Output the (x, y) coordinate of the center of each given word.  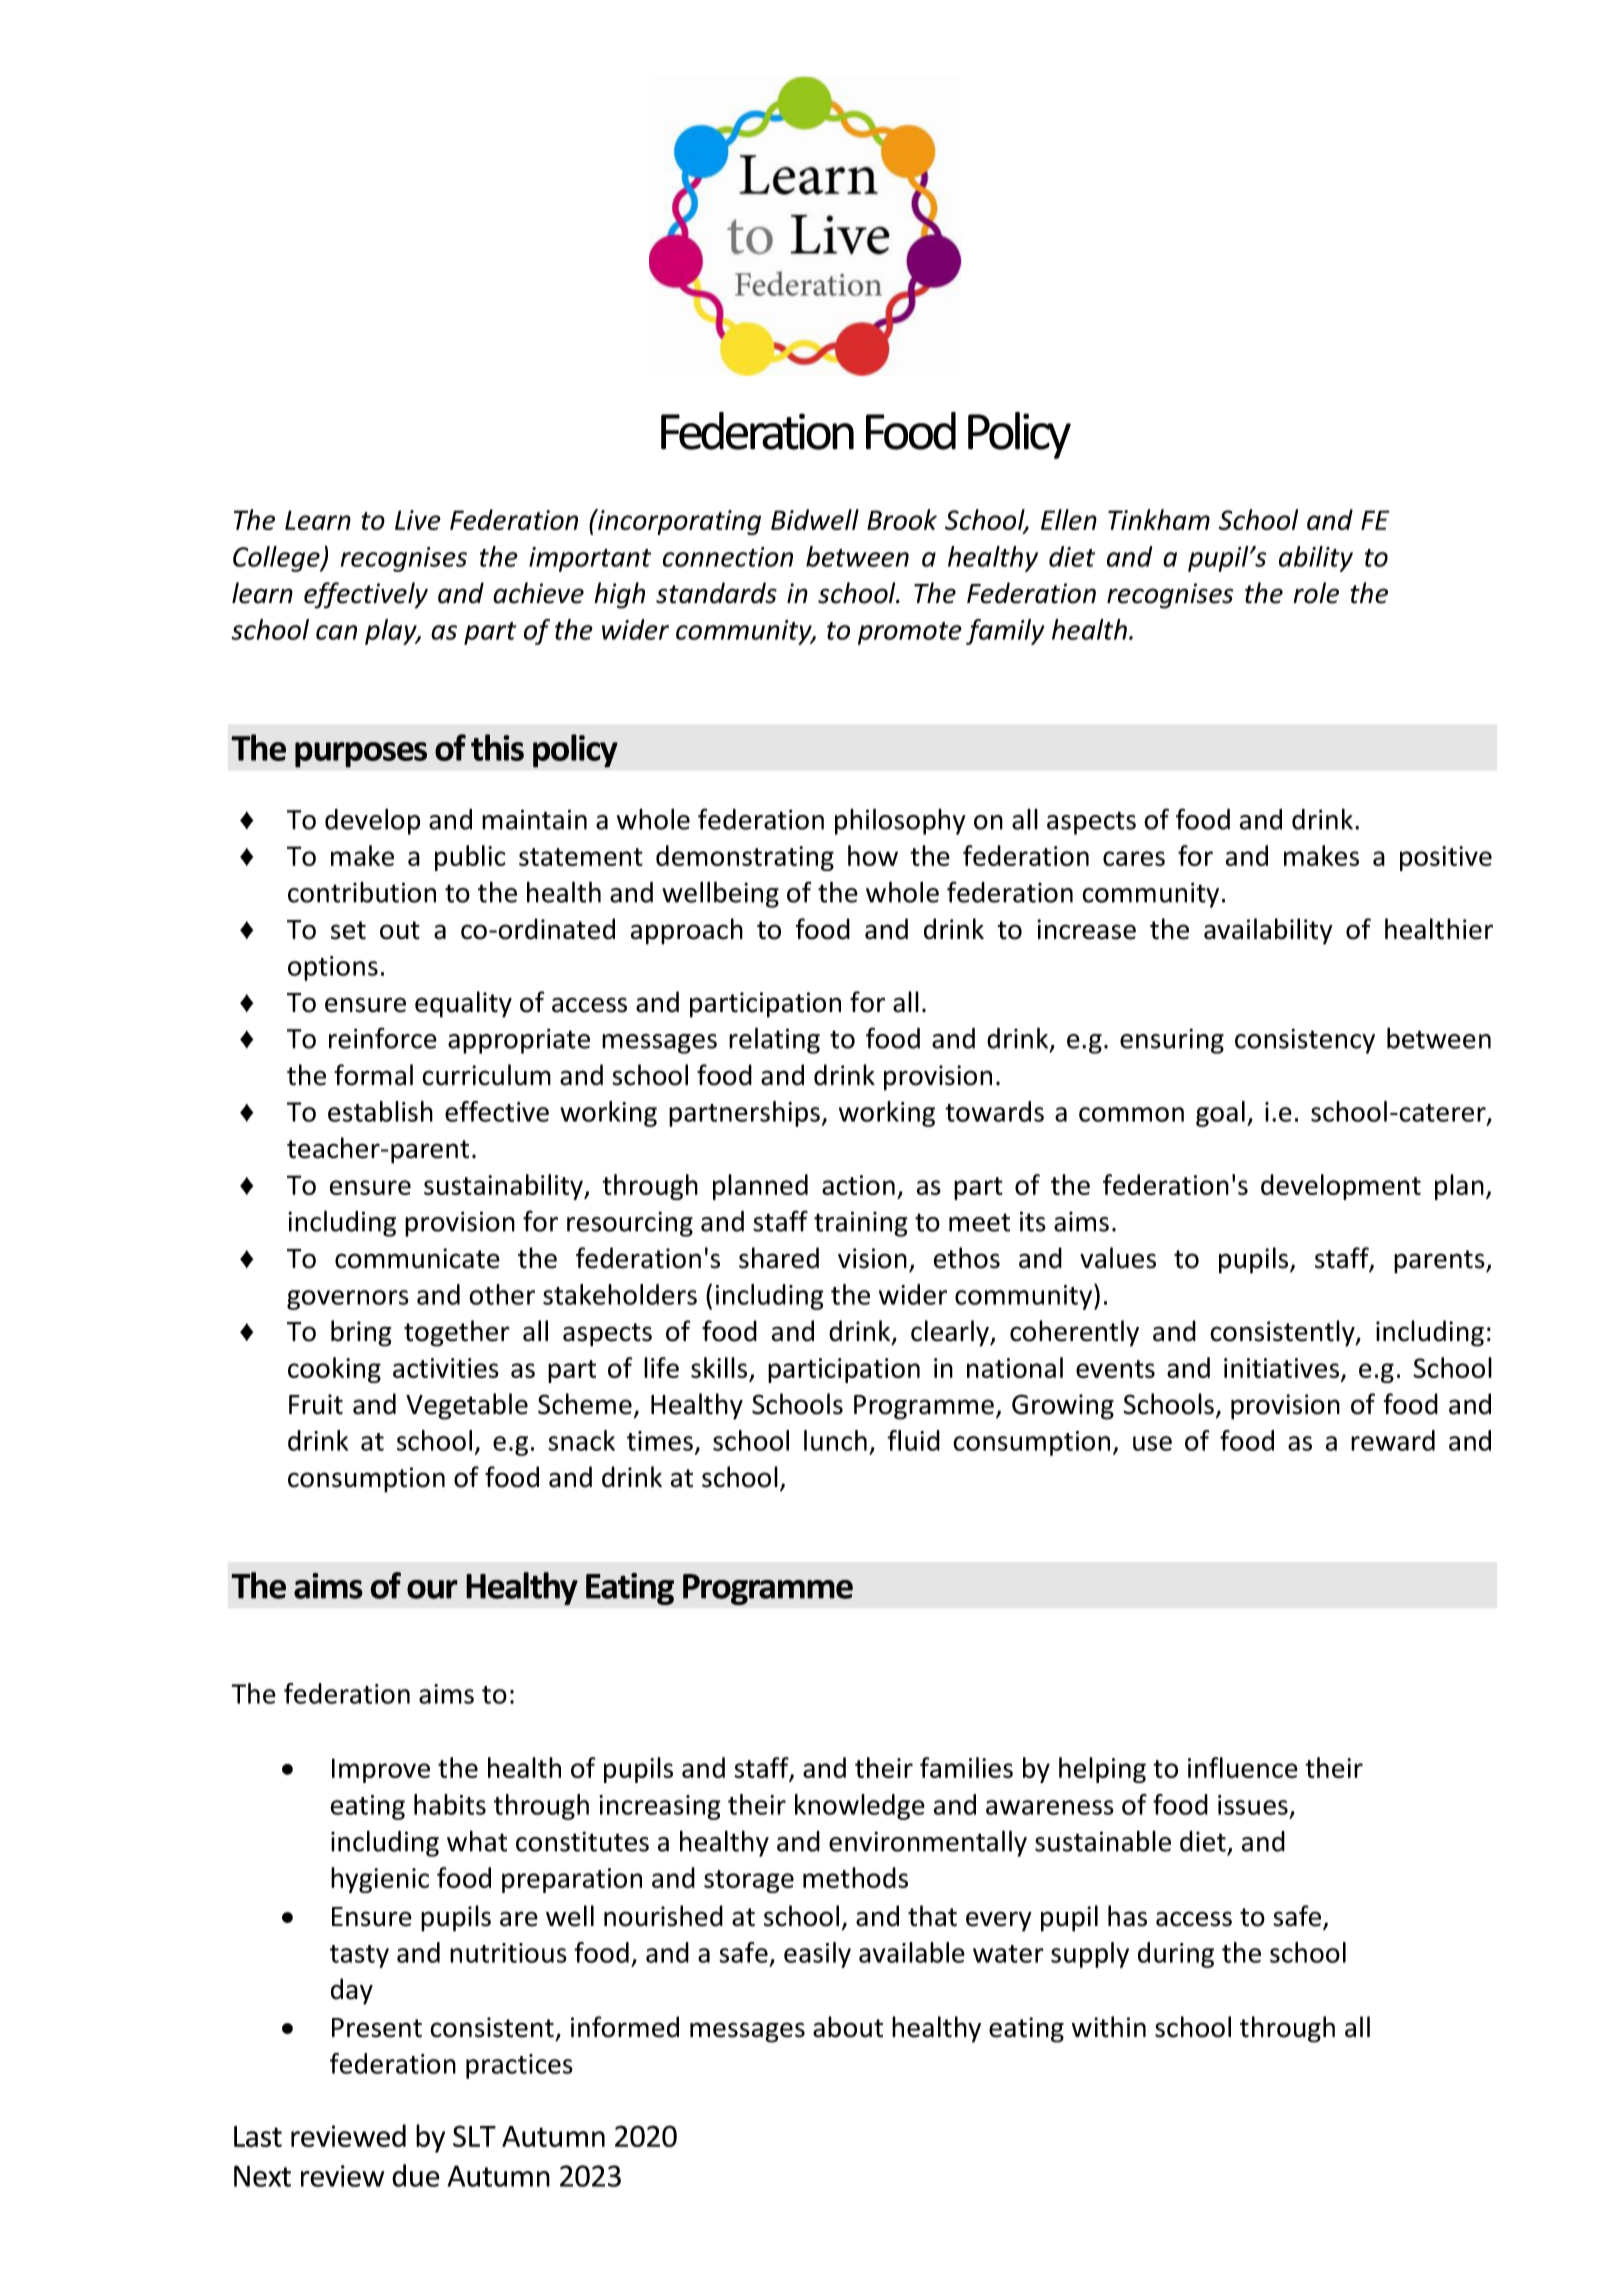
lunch (835, 1440)
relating (774, 1040)
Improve (381, 1770)
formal (374, 1075)
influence (1243, 1767)
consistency (1305, 1041)
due (416, 2175)
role (1316, 593)
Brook (902, 519)
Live (418, 520)
